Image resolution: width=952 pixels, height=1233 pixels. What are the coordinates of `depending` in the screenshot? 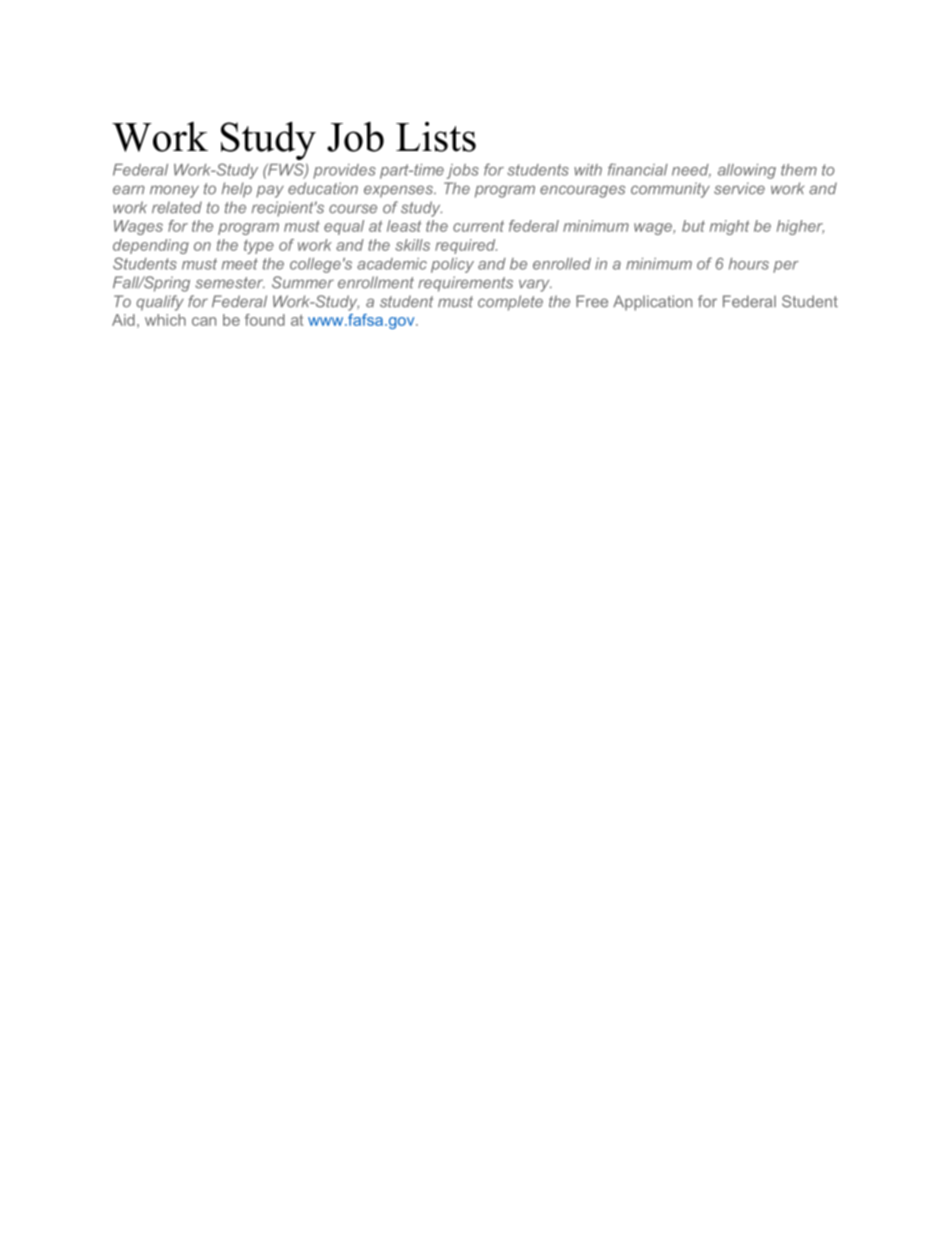 It's located at (151, 246).
